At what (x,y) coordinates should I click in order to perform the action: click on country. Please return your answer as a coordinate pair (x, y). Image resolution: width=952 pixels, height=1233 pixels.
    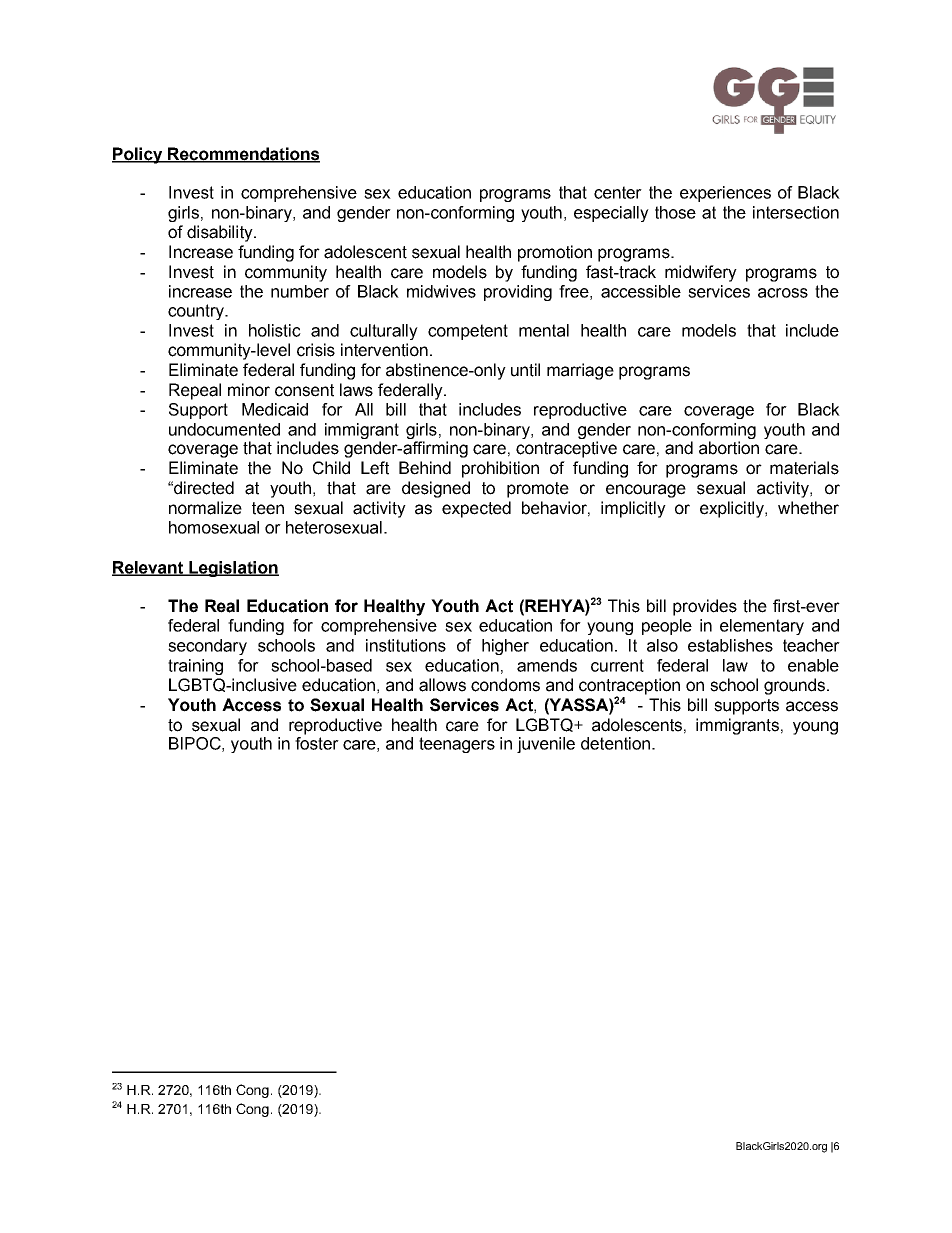
    Looking at the image, I should click on (197, 312).
